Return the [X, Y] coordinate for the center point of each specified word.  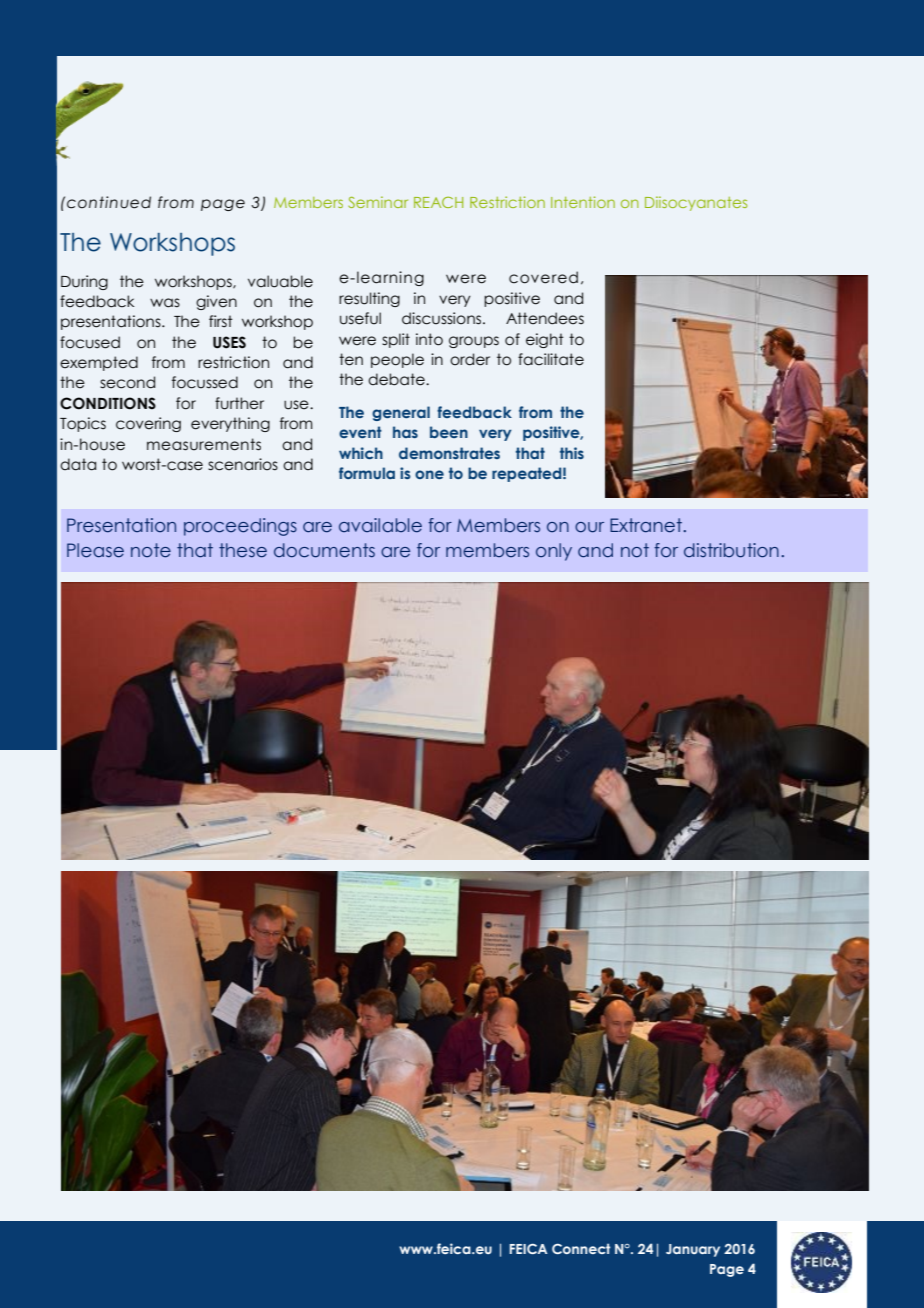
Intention [583, 202]
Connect [581, 1248]
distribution [731, 550]
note [151, 550]
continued [109, 202]
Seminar [378, 202]
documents [324, 550]
